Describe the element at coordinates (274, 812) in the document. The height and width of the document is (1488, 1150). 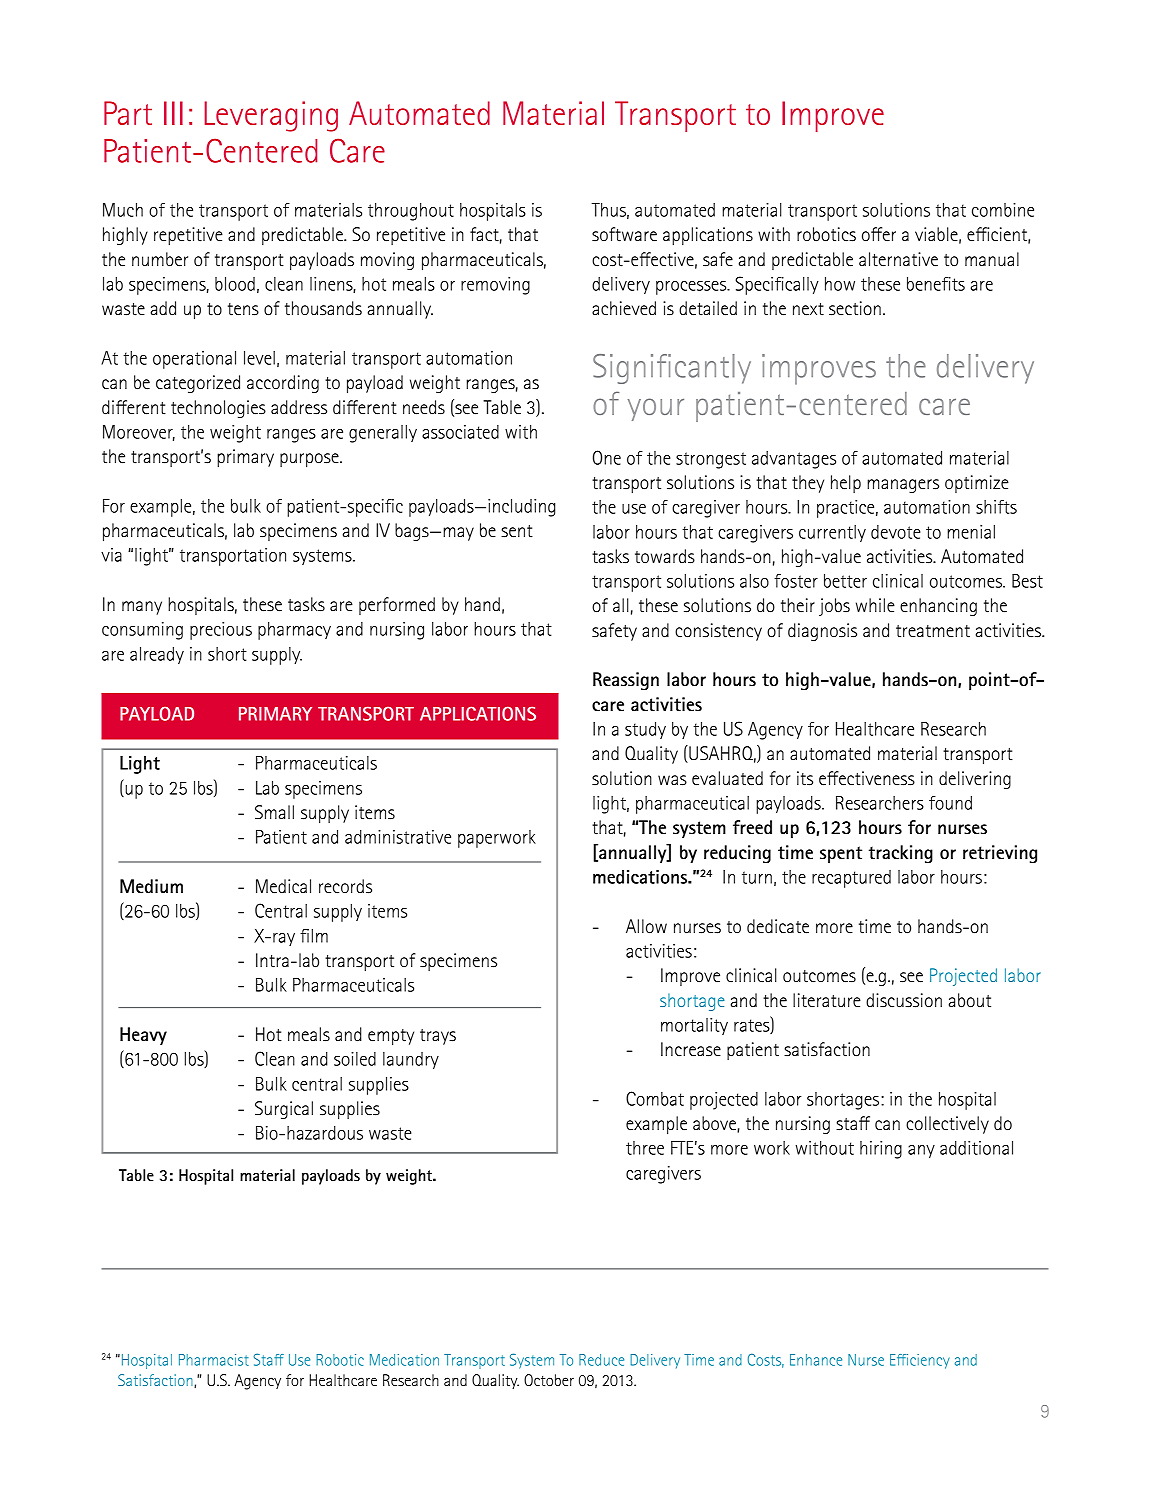
I see `Small` at that location.
